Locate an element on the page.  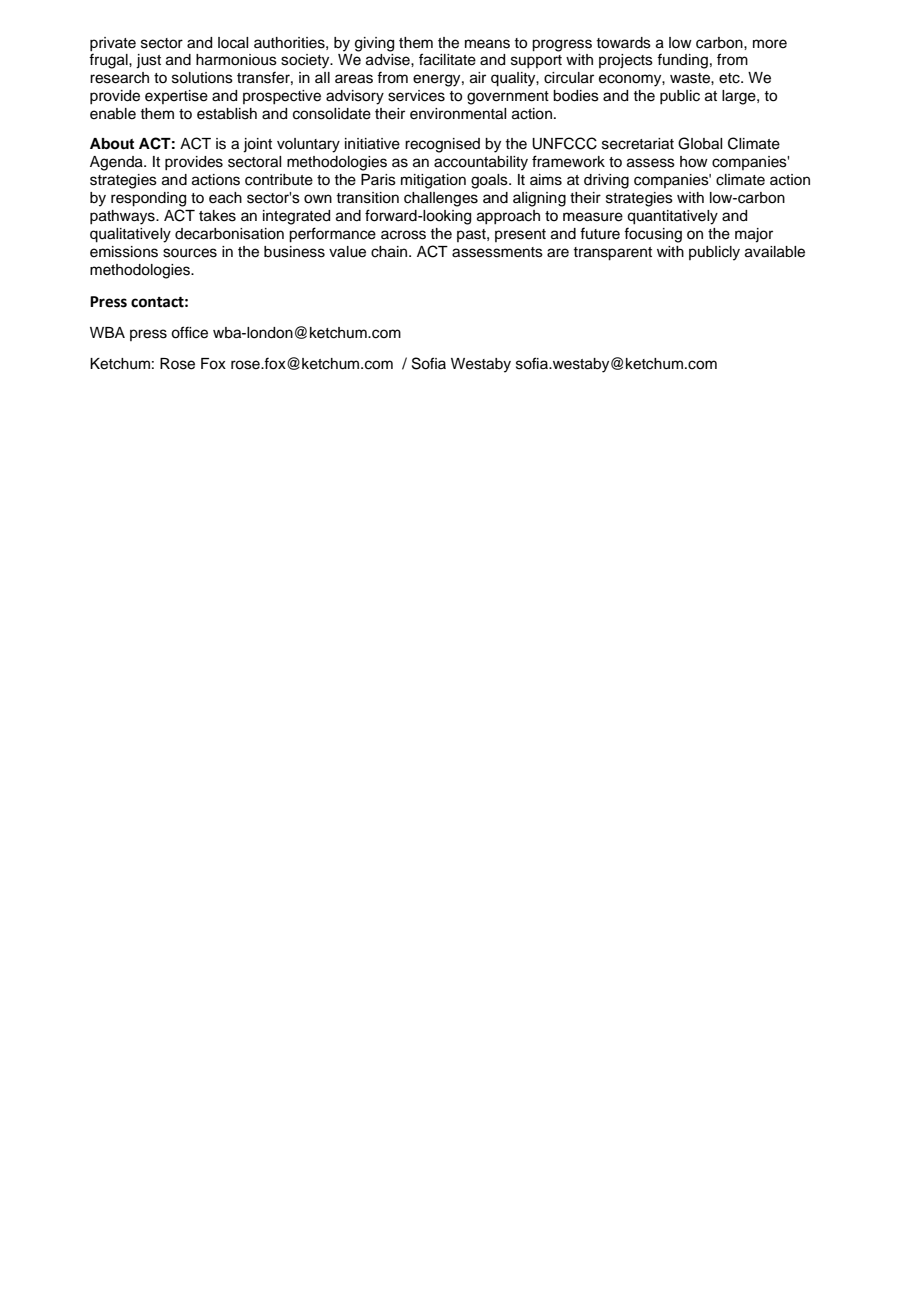
mitigation is located at coordinates (433, 181).
